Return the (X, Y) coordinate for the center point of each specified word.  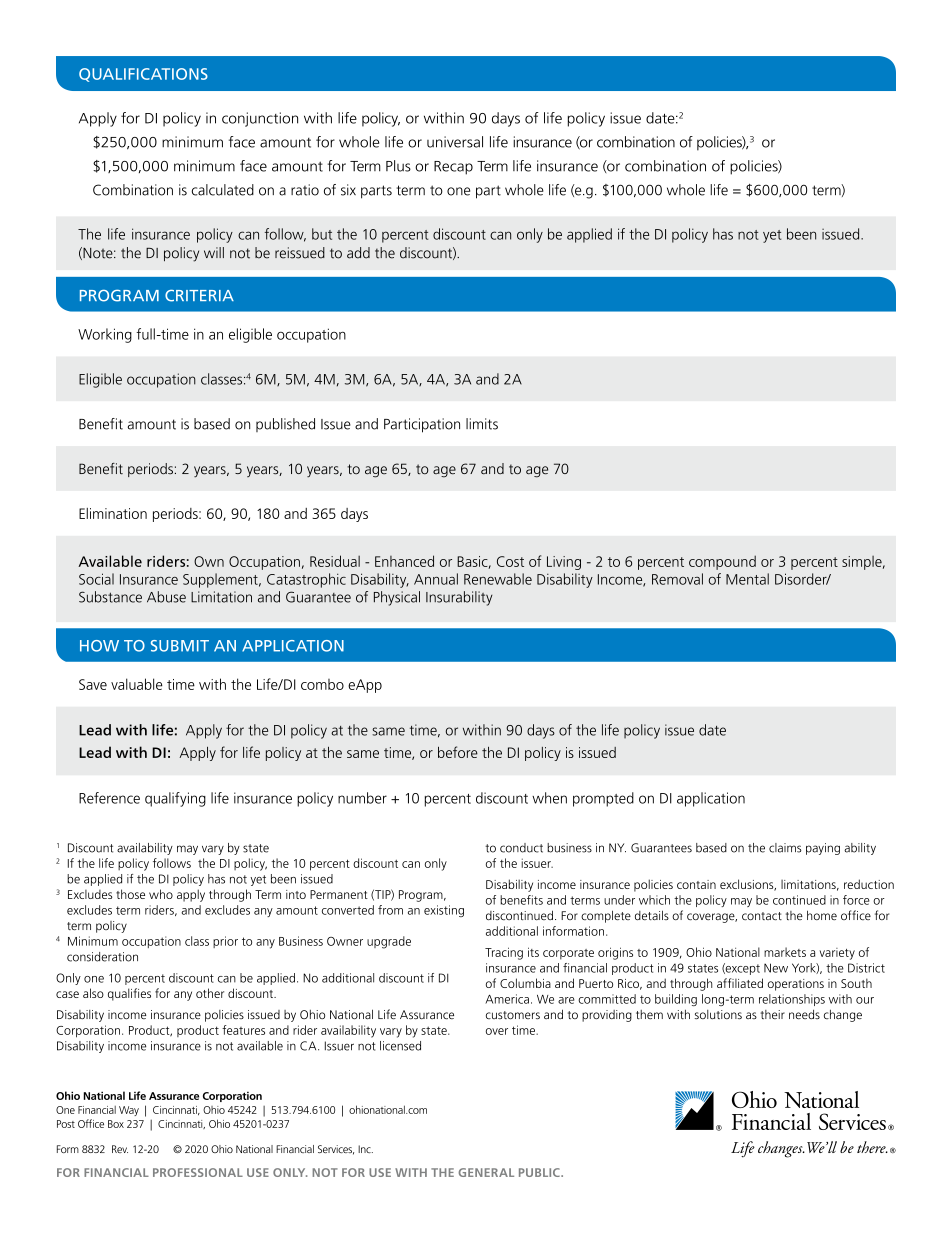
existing (444, 911)
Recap (453, 168)
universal (455, 142)
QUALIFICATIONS (143, 75)
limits (482, 424)
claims (785, 848)
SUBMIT (180, 646)
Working (105, 335)
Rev (120, 1149)
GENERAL (486, 1172)
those (130, 894)
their (772, 1014)
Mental (747, 579)
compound (722, 562)
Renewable (498, 579)
